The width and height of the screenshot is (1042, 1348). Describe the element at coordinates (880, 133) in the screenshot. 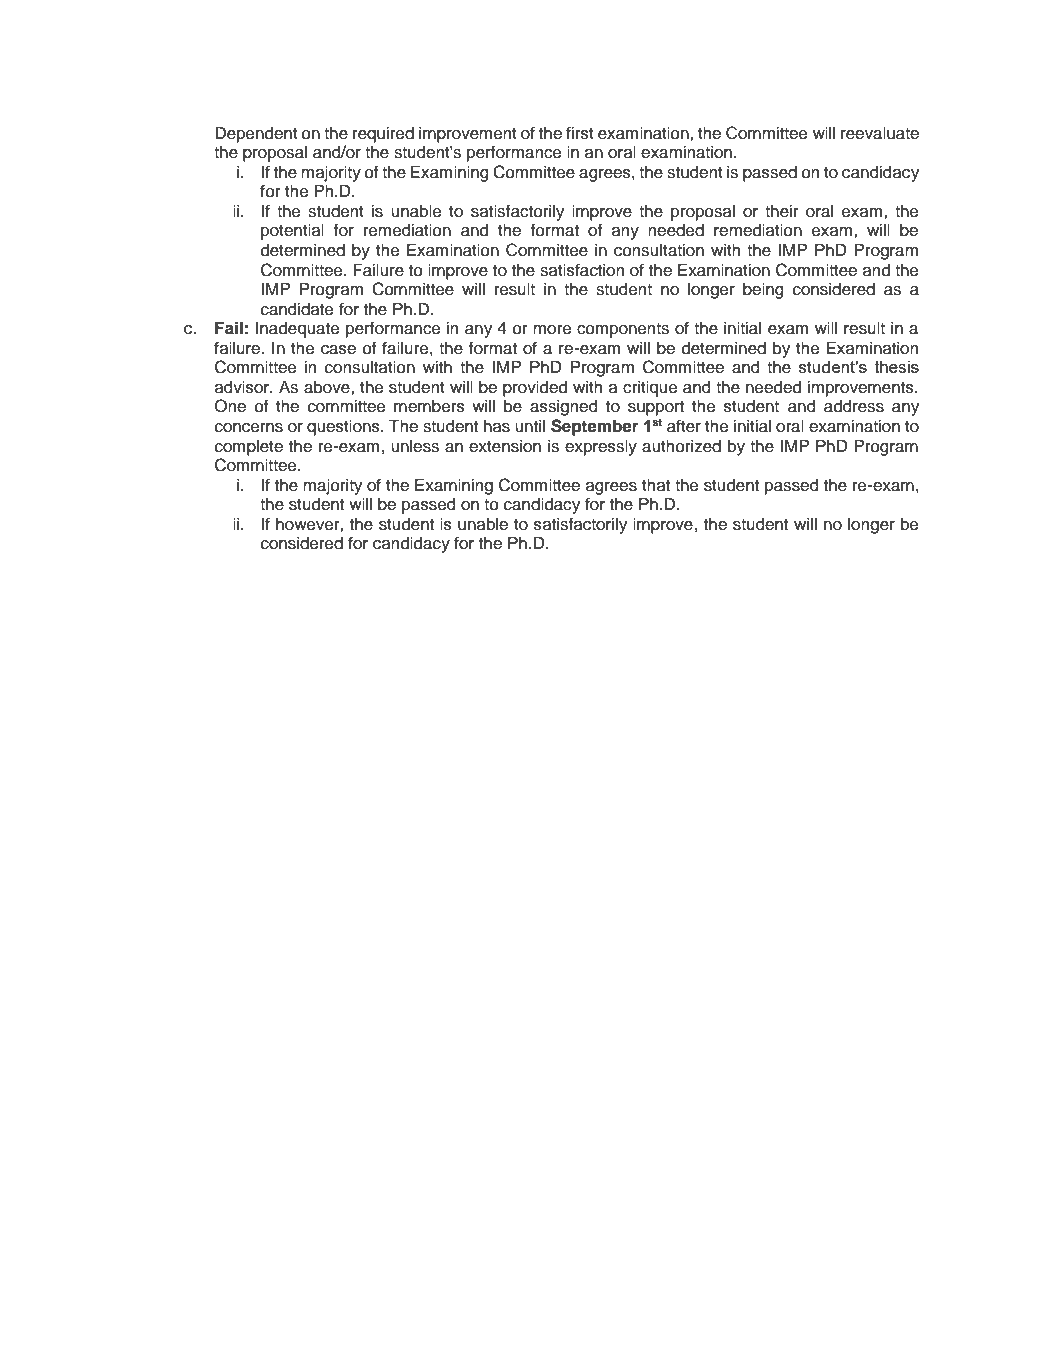

I see `reevaluate` at that location.
